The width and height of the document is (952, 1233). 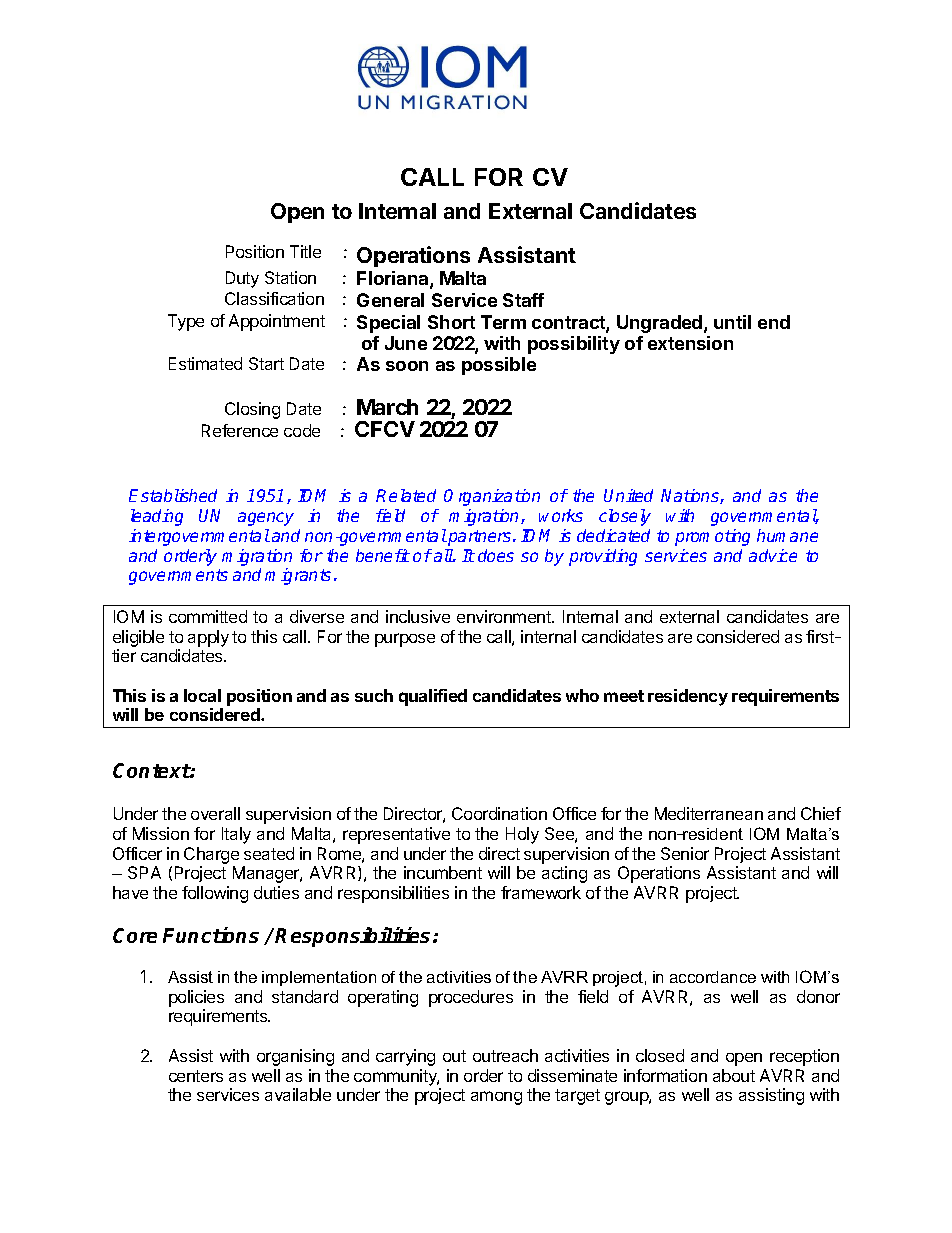 I want to click on overall, so click(x=215, y=813).
